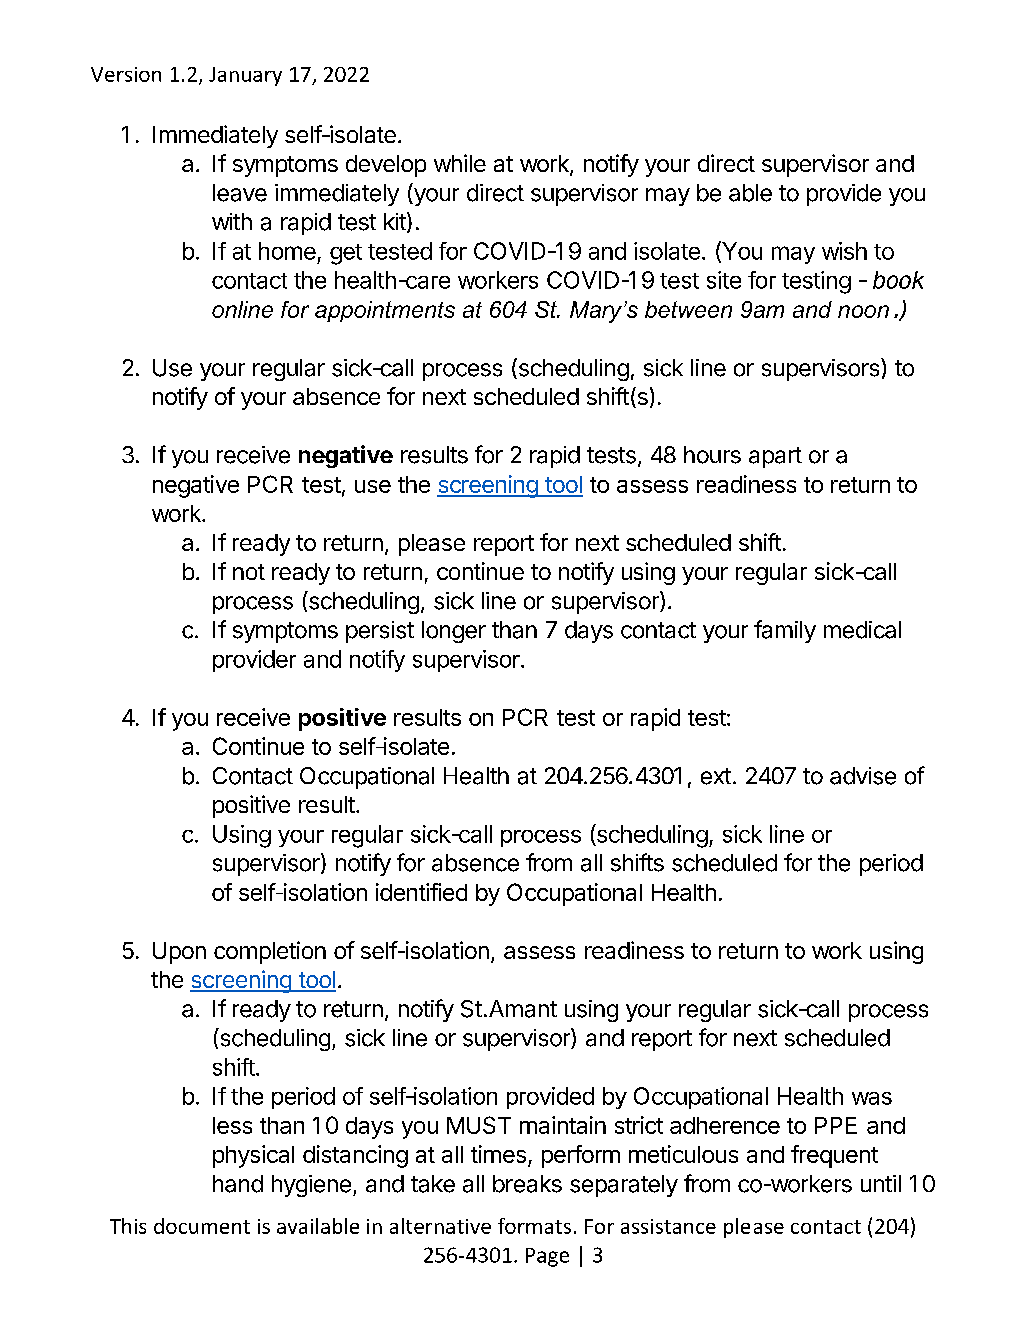  What do you see at coordinates (202, 1226) in the screenshot?
I see `document` at bounding box center [202, 1226].
